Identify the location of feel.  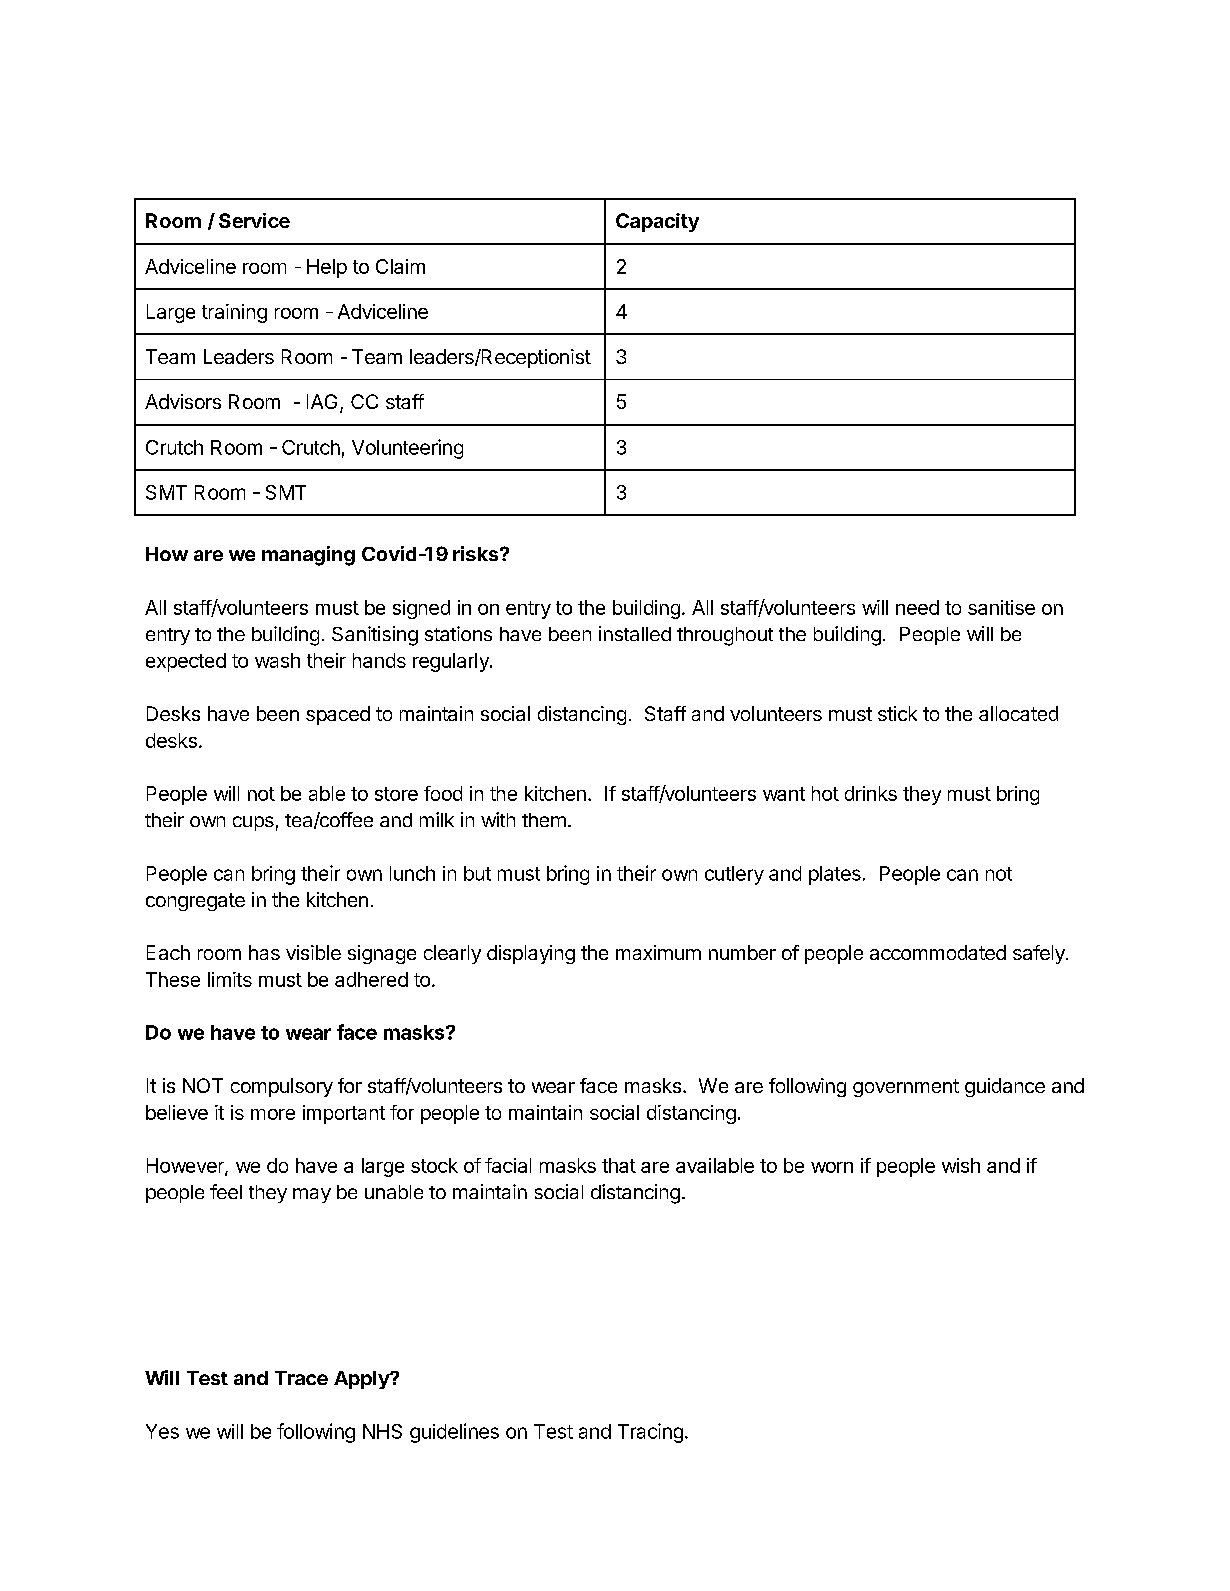
(226, 1191).
